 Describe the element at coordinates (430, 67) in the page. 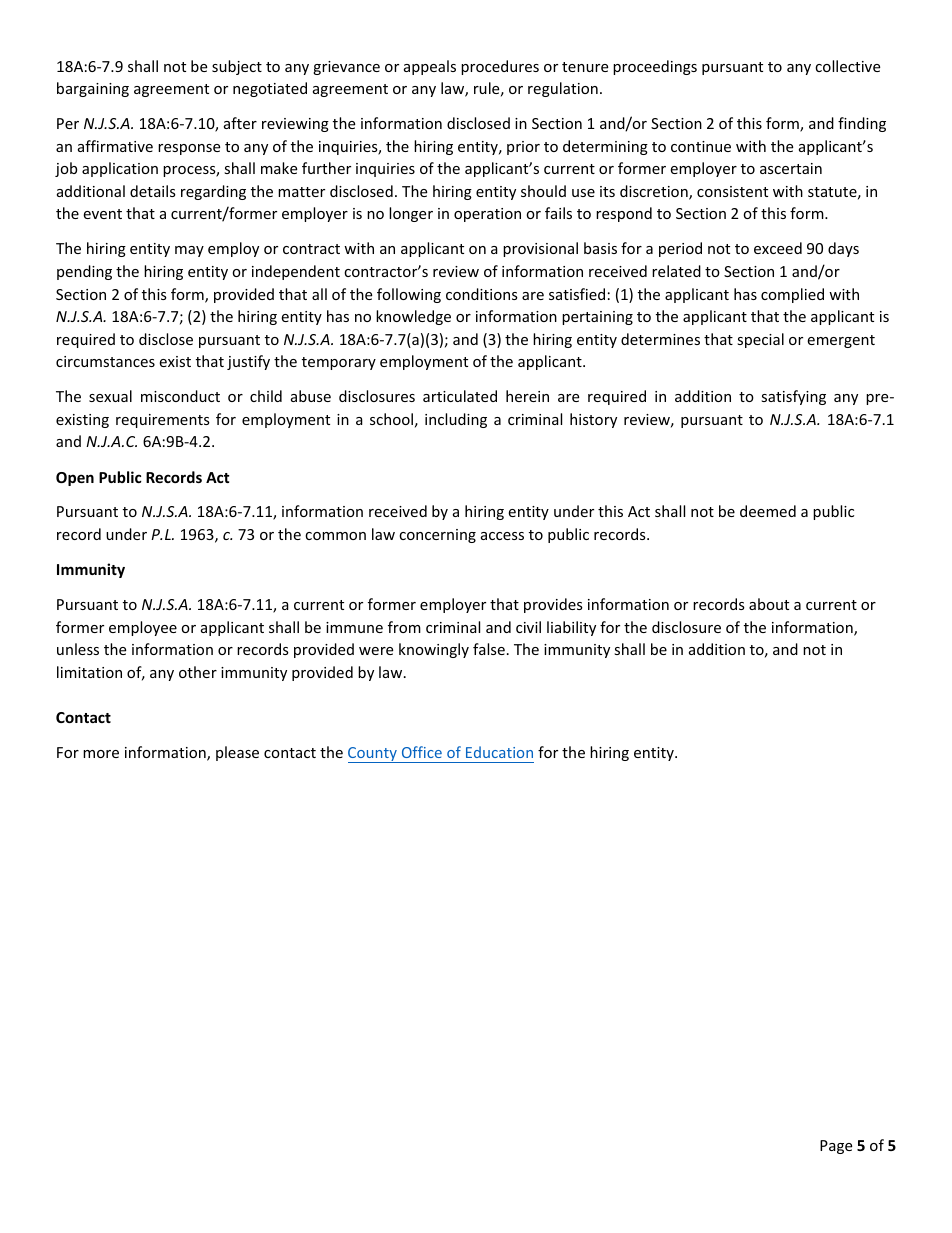

I see `appeals` at that location.
